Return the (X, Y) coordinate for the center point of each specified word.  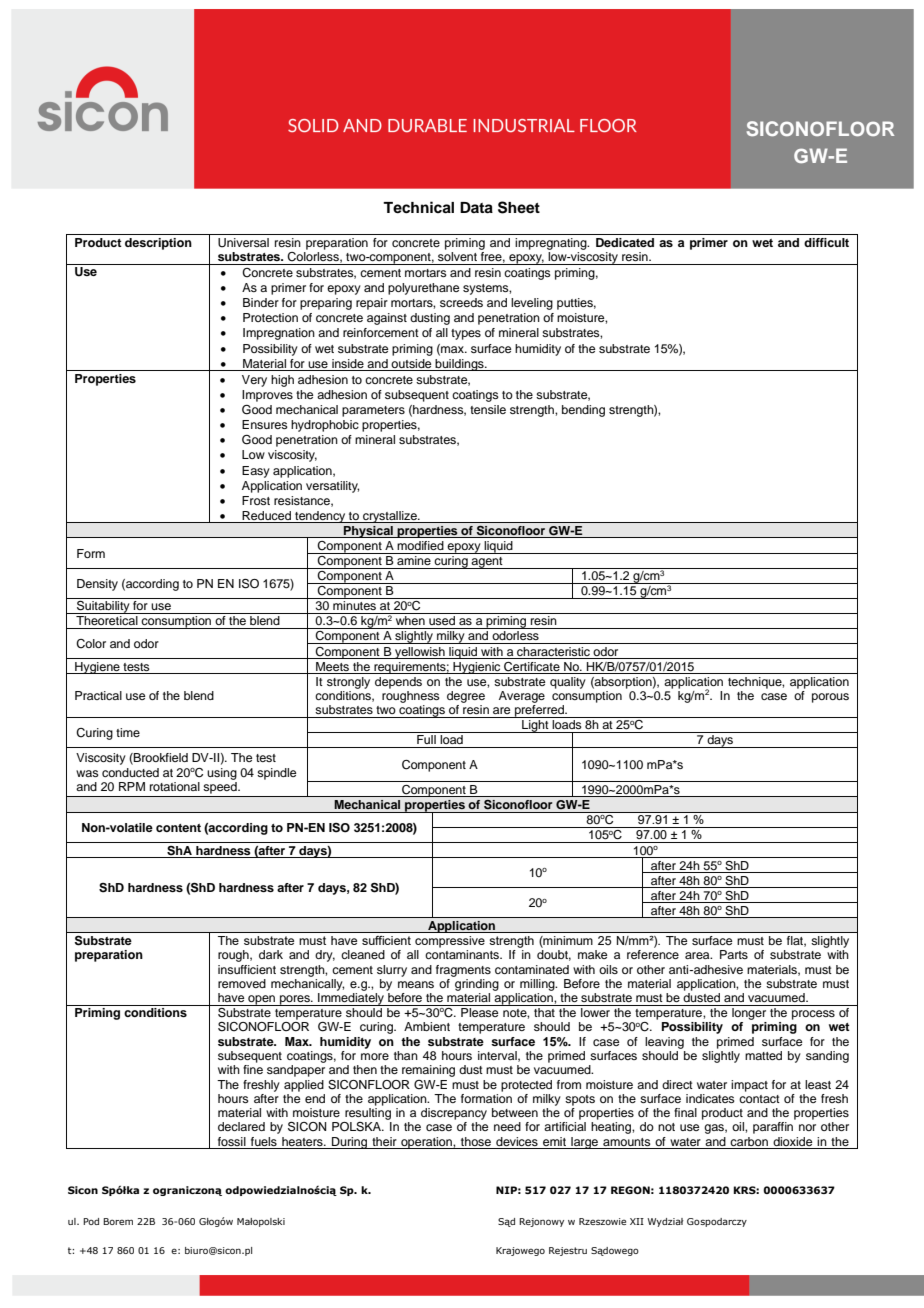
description (158, 244)
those (476, 1141)
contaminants (463, 954)
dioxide (792, 1141)
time (128, 732)
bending (583, 411)
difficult (826, 242)
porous (830, 698)
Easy (256, 472)
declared (241, 1126)
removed (242, 983)
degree (466, 697)
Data (476, 208)
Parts (734, 954)
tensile (488, 409)
